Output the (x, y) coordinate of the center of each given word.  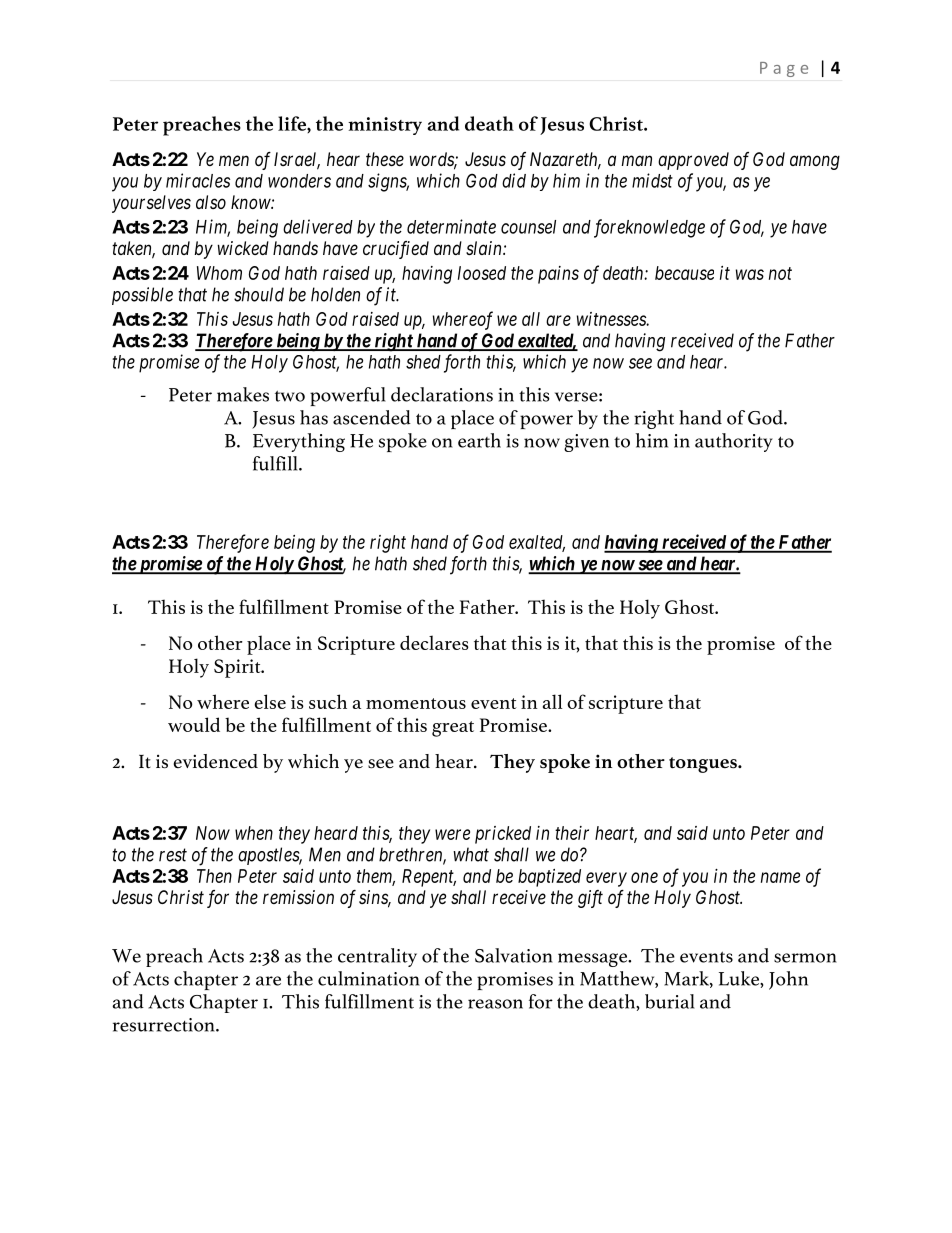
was (750, 274)
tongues (704, 765)
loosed (482, 273)
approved (693, 161)
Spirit (238, 668)
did (514, 180)
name (780, 877)
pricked (503, 835)
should (259, 294)
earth (479, 440)
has (314, 417)
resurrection (165, 1025)
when (254, 833)
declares (434, 642)
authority (734, 442)
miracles (198, 180)
